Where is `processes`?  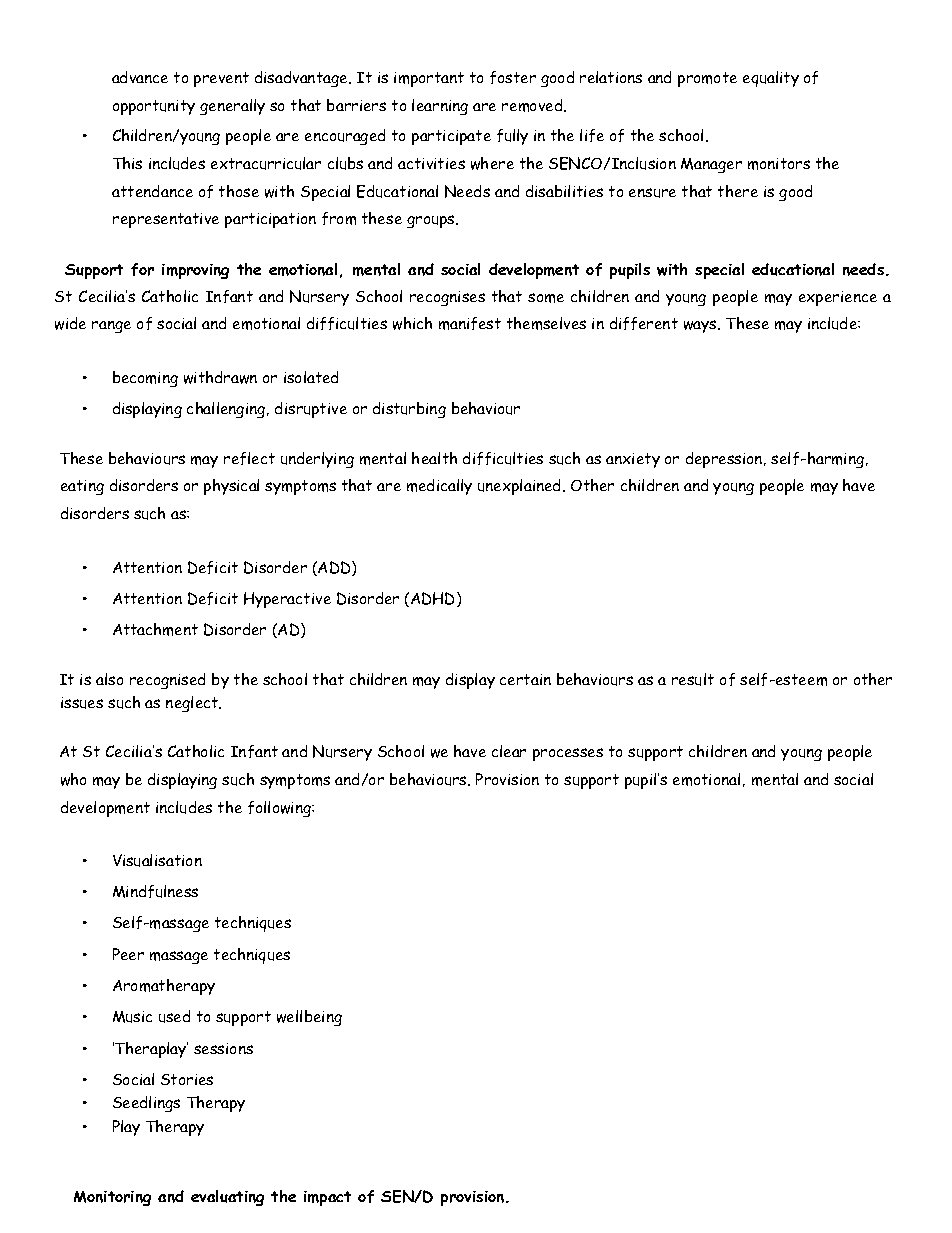
processes is located at coordinates (568, 754).
